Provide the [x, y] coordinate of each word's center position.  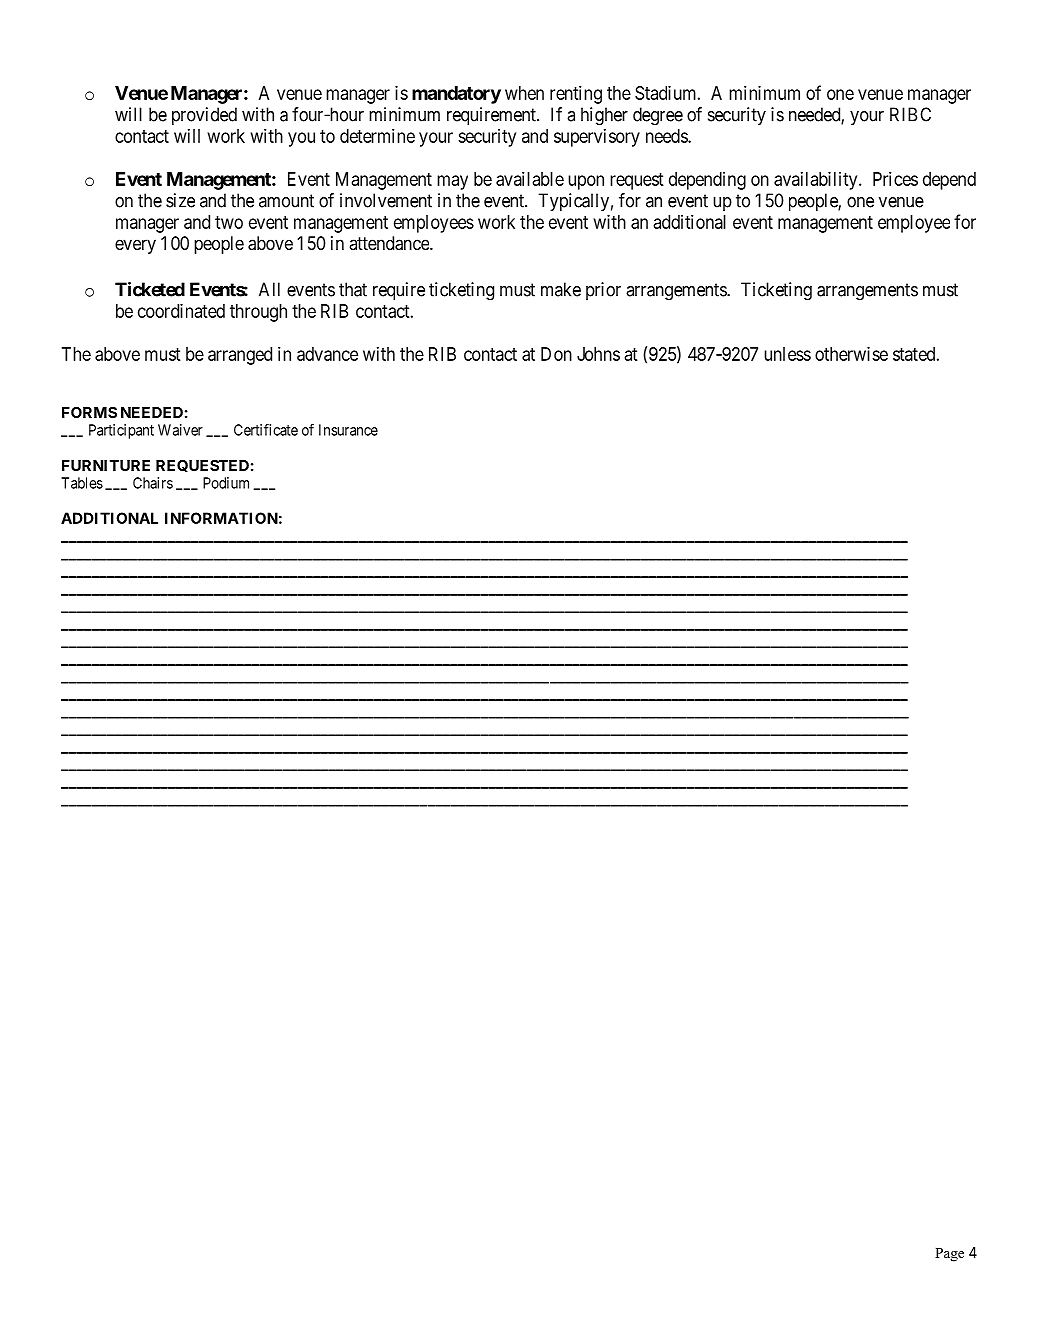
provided [204, 116]
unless [787, 354]
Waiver [180, 430]
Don [556, 354]
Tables [82, 483]
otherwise [851, 353]
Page [949, 1255]
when [524, 93]
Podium [226, 483]
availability [817, 180]
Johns [598, 354]
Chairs [153, 483]
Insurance [348, 430]
